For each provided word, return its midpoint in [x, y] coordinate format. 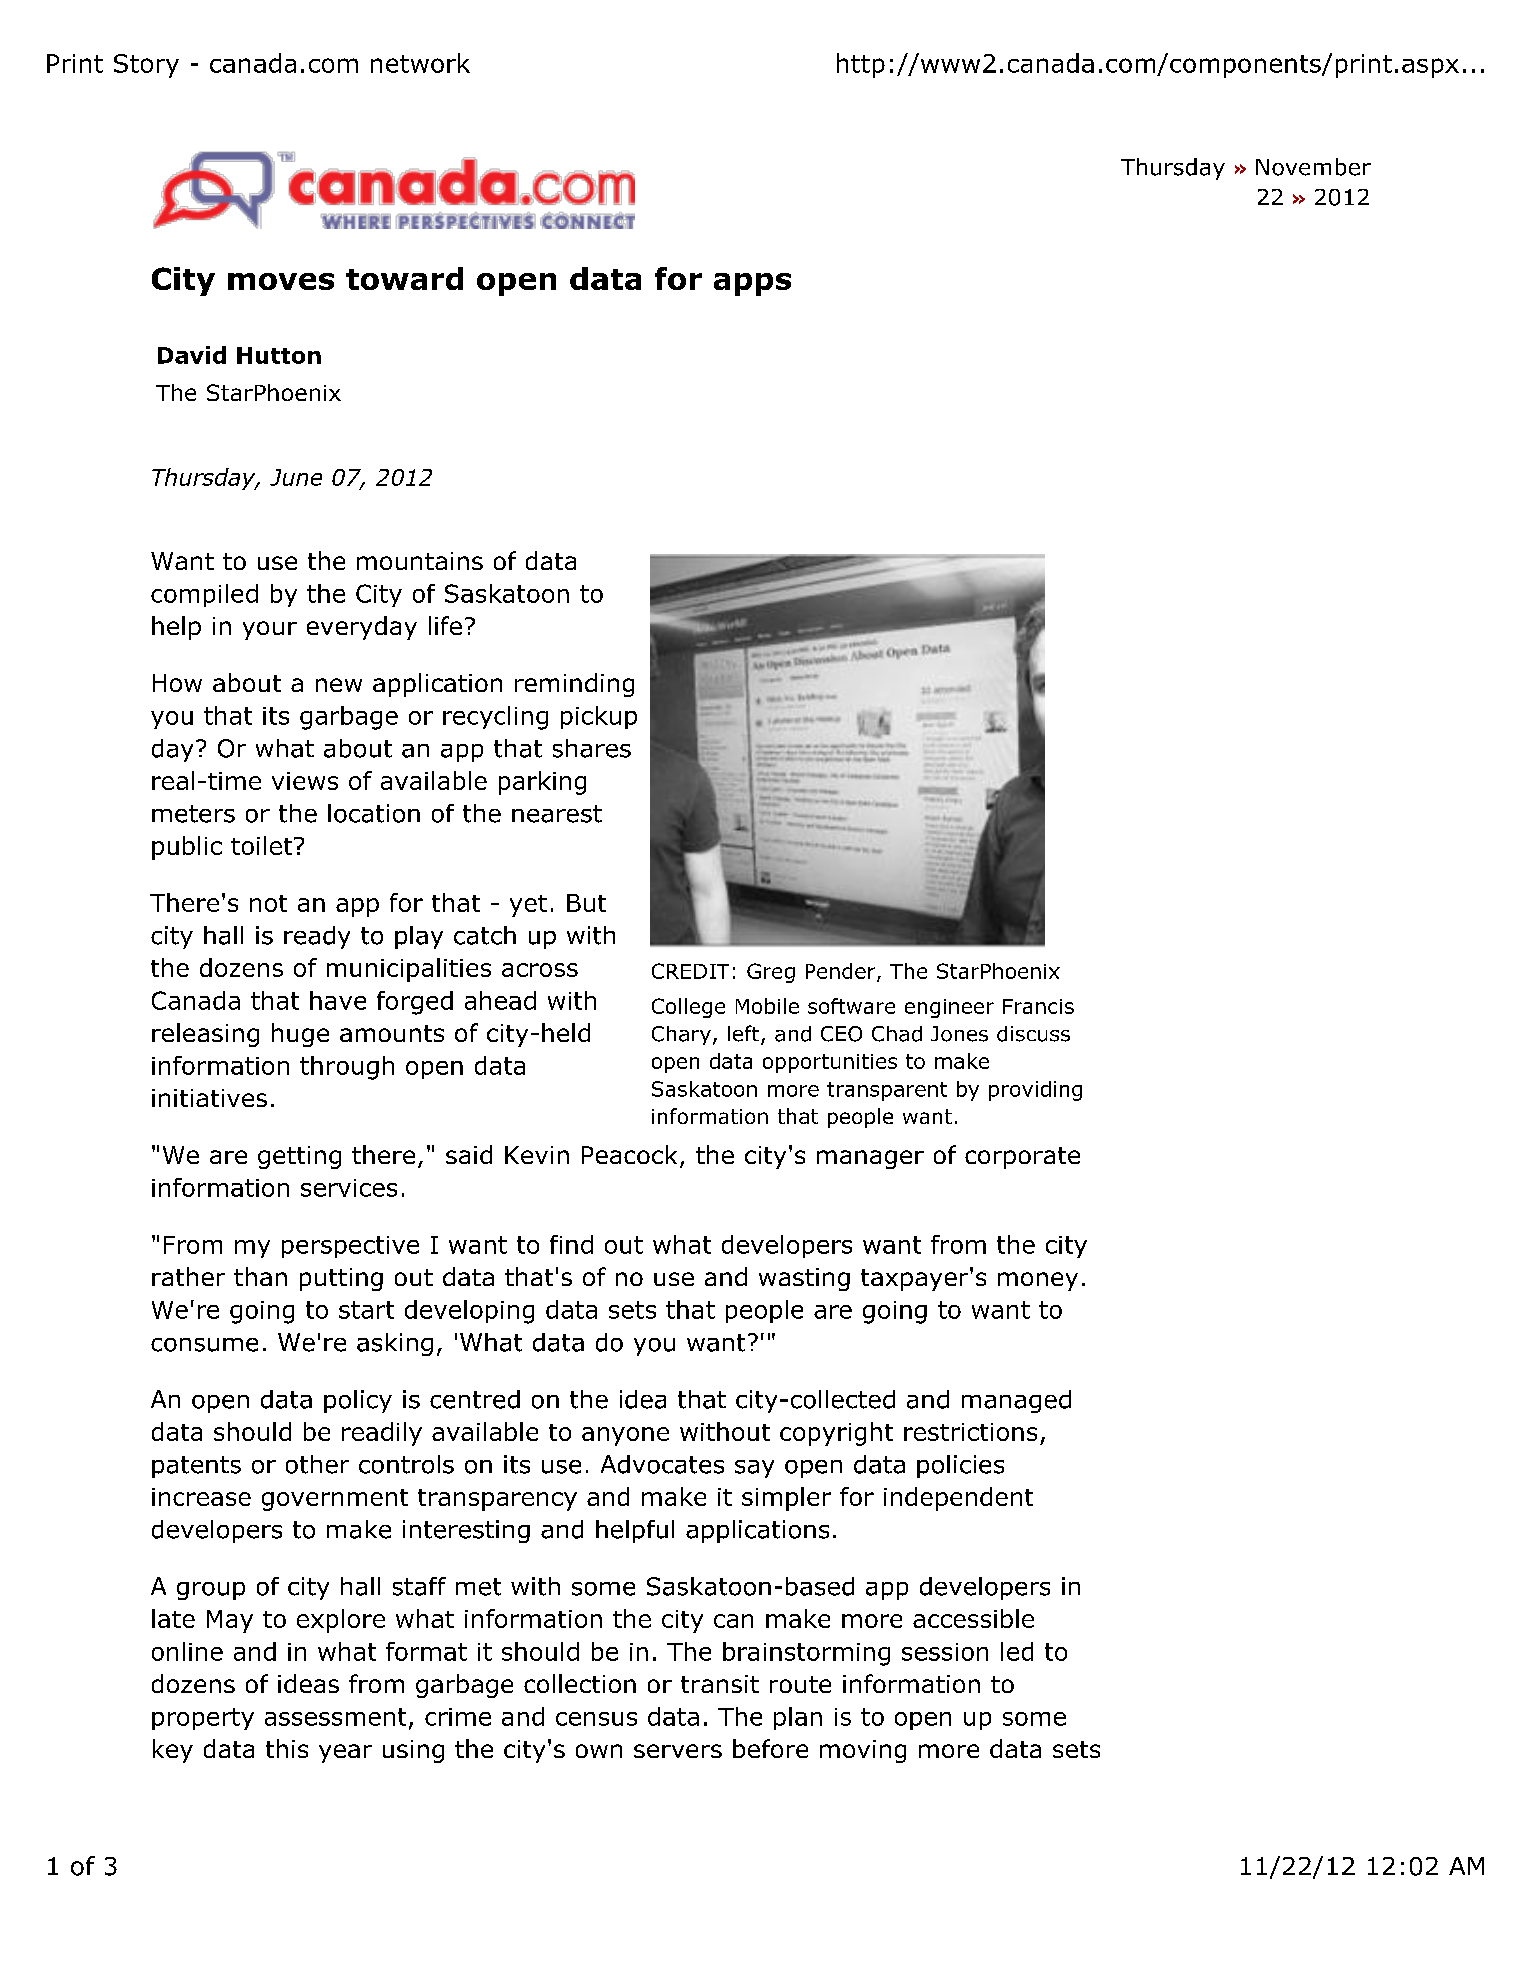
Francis [1038, 1006]
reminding [574, 685]
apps [752, 284]
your [270, 630]
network [420, 63]
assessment [335, 1717]
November [1313, 167]
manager [870, 1159]
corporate [1022, 1158]
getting [299, 1157]
